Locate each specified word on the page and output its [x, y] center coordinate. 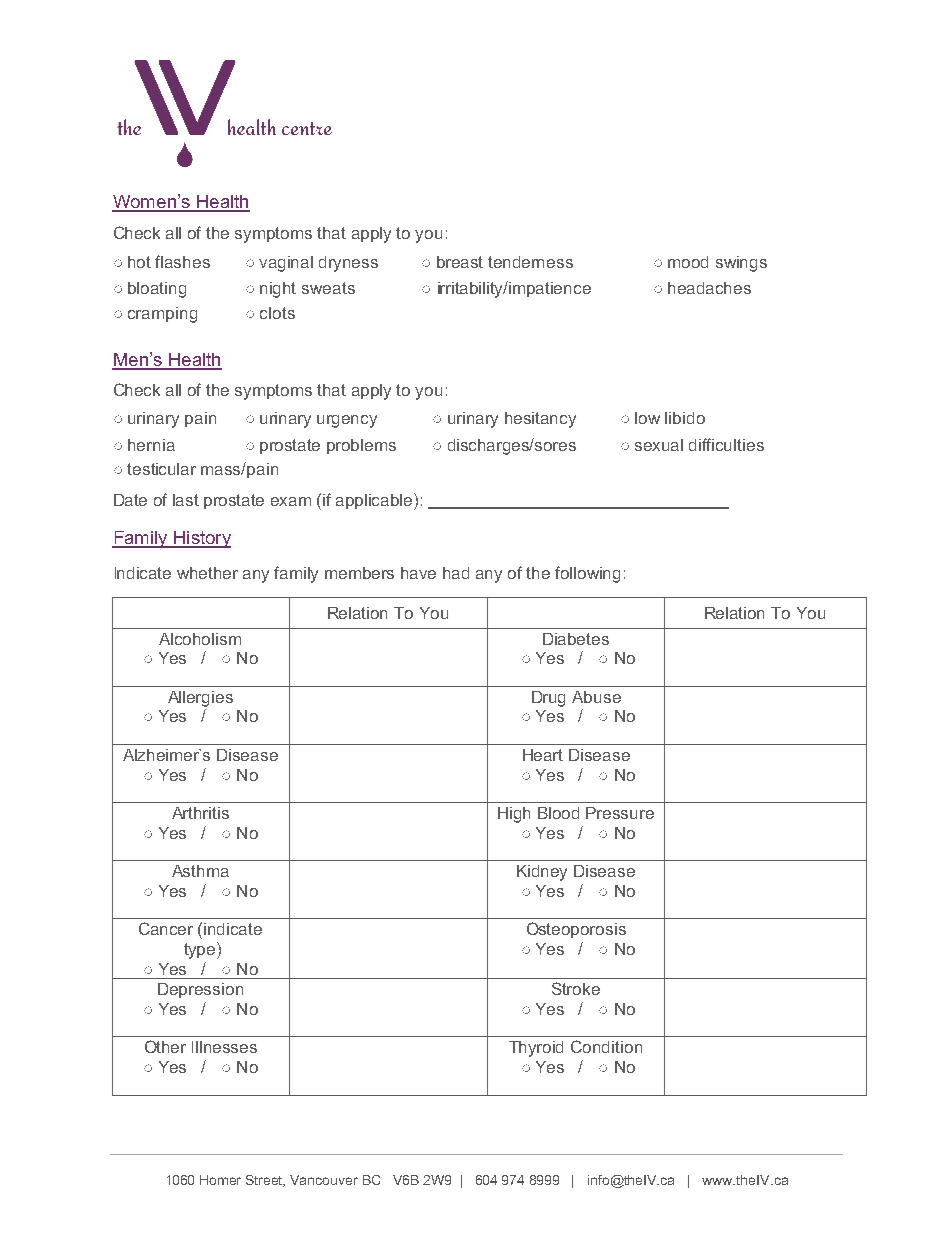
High [514, 815]
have [418, 573]
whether [207, 573]
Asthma [200, 871]
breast [460, 262]
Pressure [620, 813]
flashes [182, 261]
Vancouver [324, 1180]
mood [688, 262]
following [587, 574]
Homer [220, 1180]
